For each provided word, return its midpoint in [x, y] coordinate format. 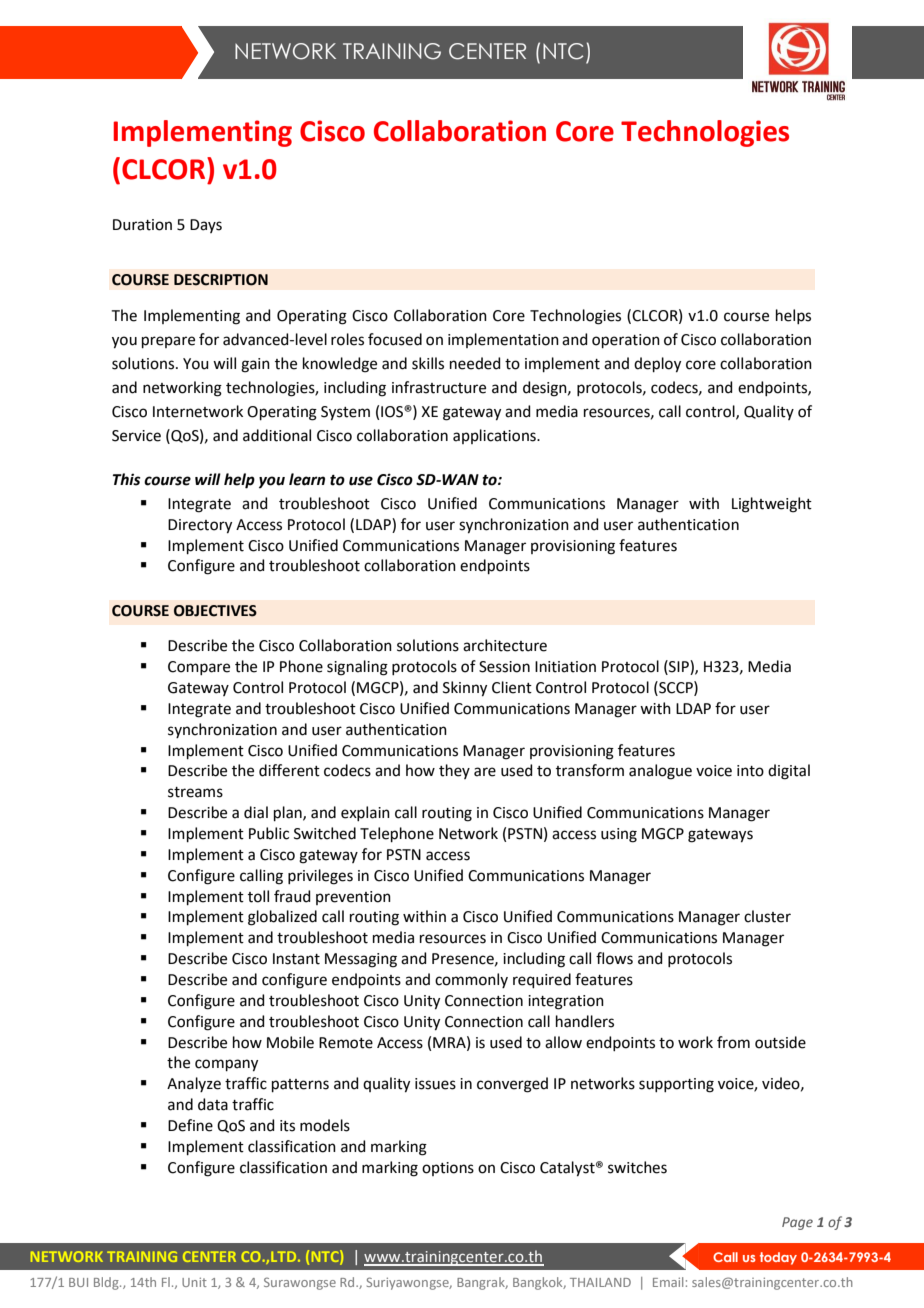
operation [626, 341]
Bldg [107, 1283]
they [454, 771]
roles [347, 339]
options [448, 1169]
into [750, 771]
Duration [142, 225]
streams [195, 792]
